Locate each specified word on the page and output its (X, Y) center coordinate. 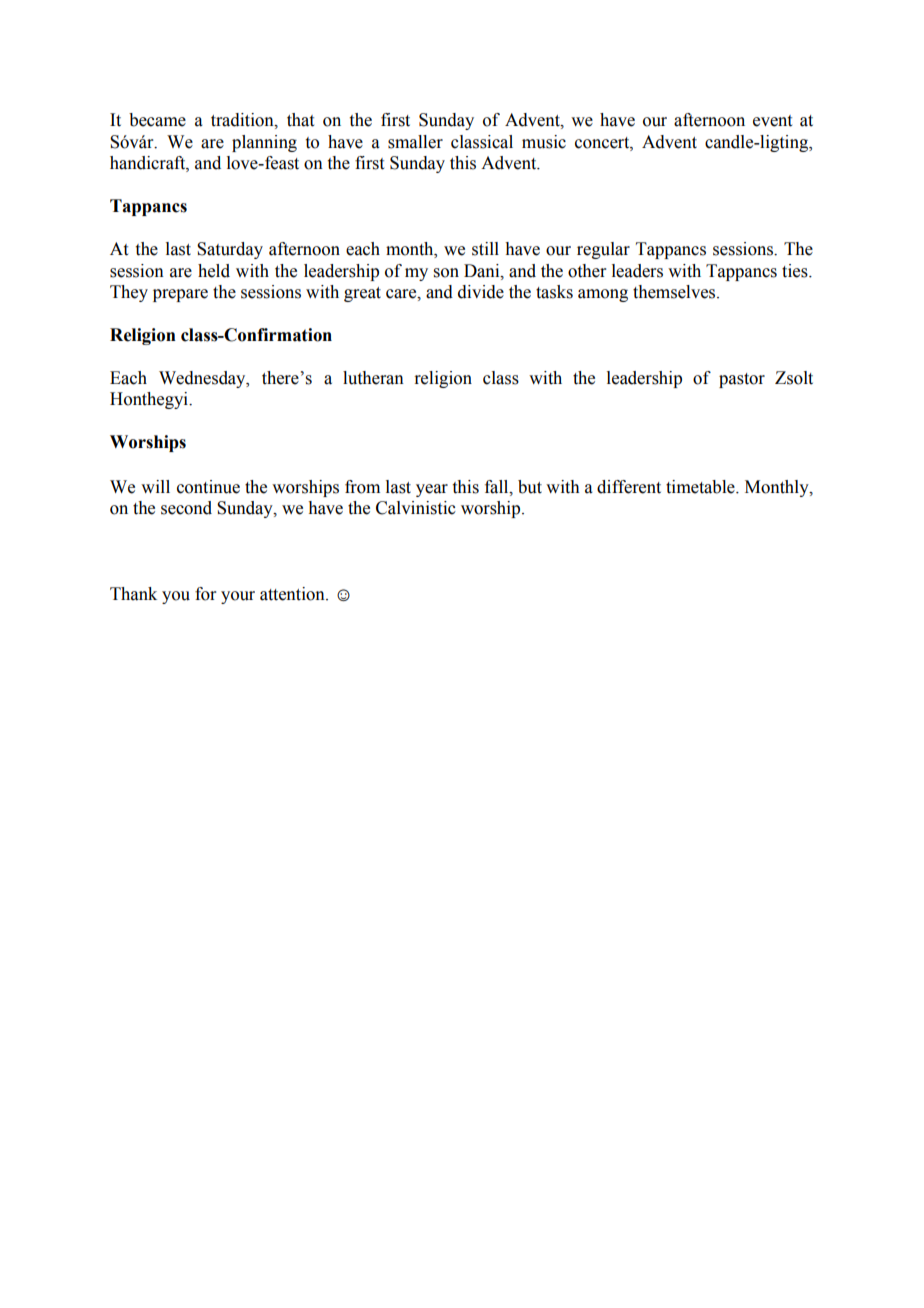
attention (293, 594)
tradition (243, 120)
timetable (701, 487)
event (772, 121)
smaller (415, 142)
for (205, 594)
